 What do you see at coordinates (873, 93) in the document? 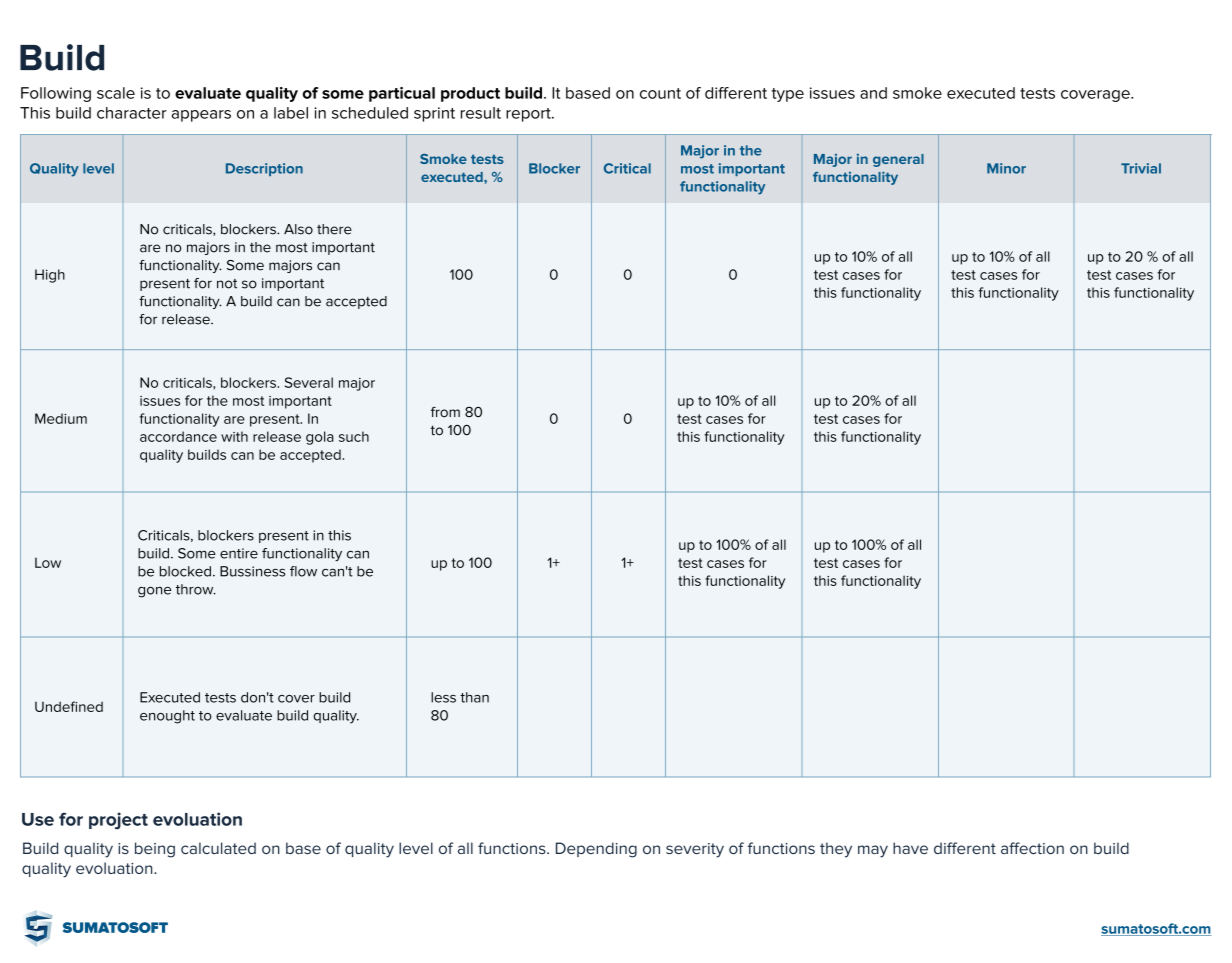
I see `and` at bounding box center [873, 93].
